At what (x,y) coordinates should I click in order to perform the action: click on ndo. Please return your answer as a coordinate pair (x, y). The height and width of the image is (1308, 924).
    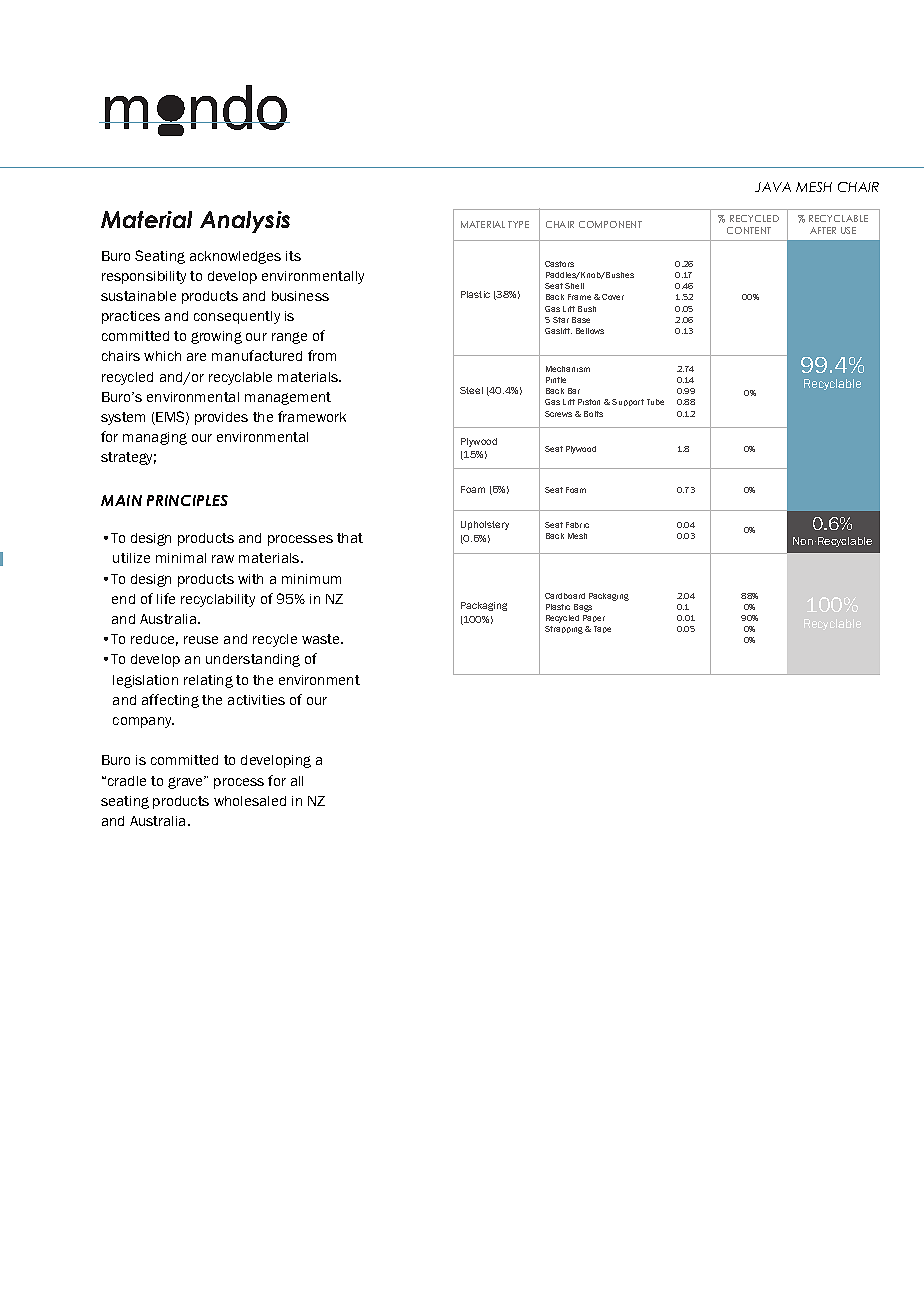
    Looking at the image, I should click on (239, 107).
